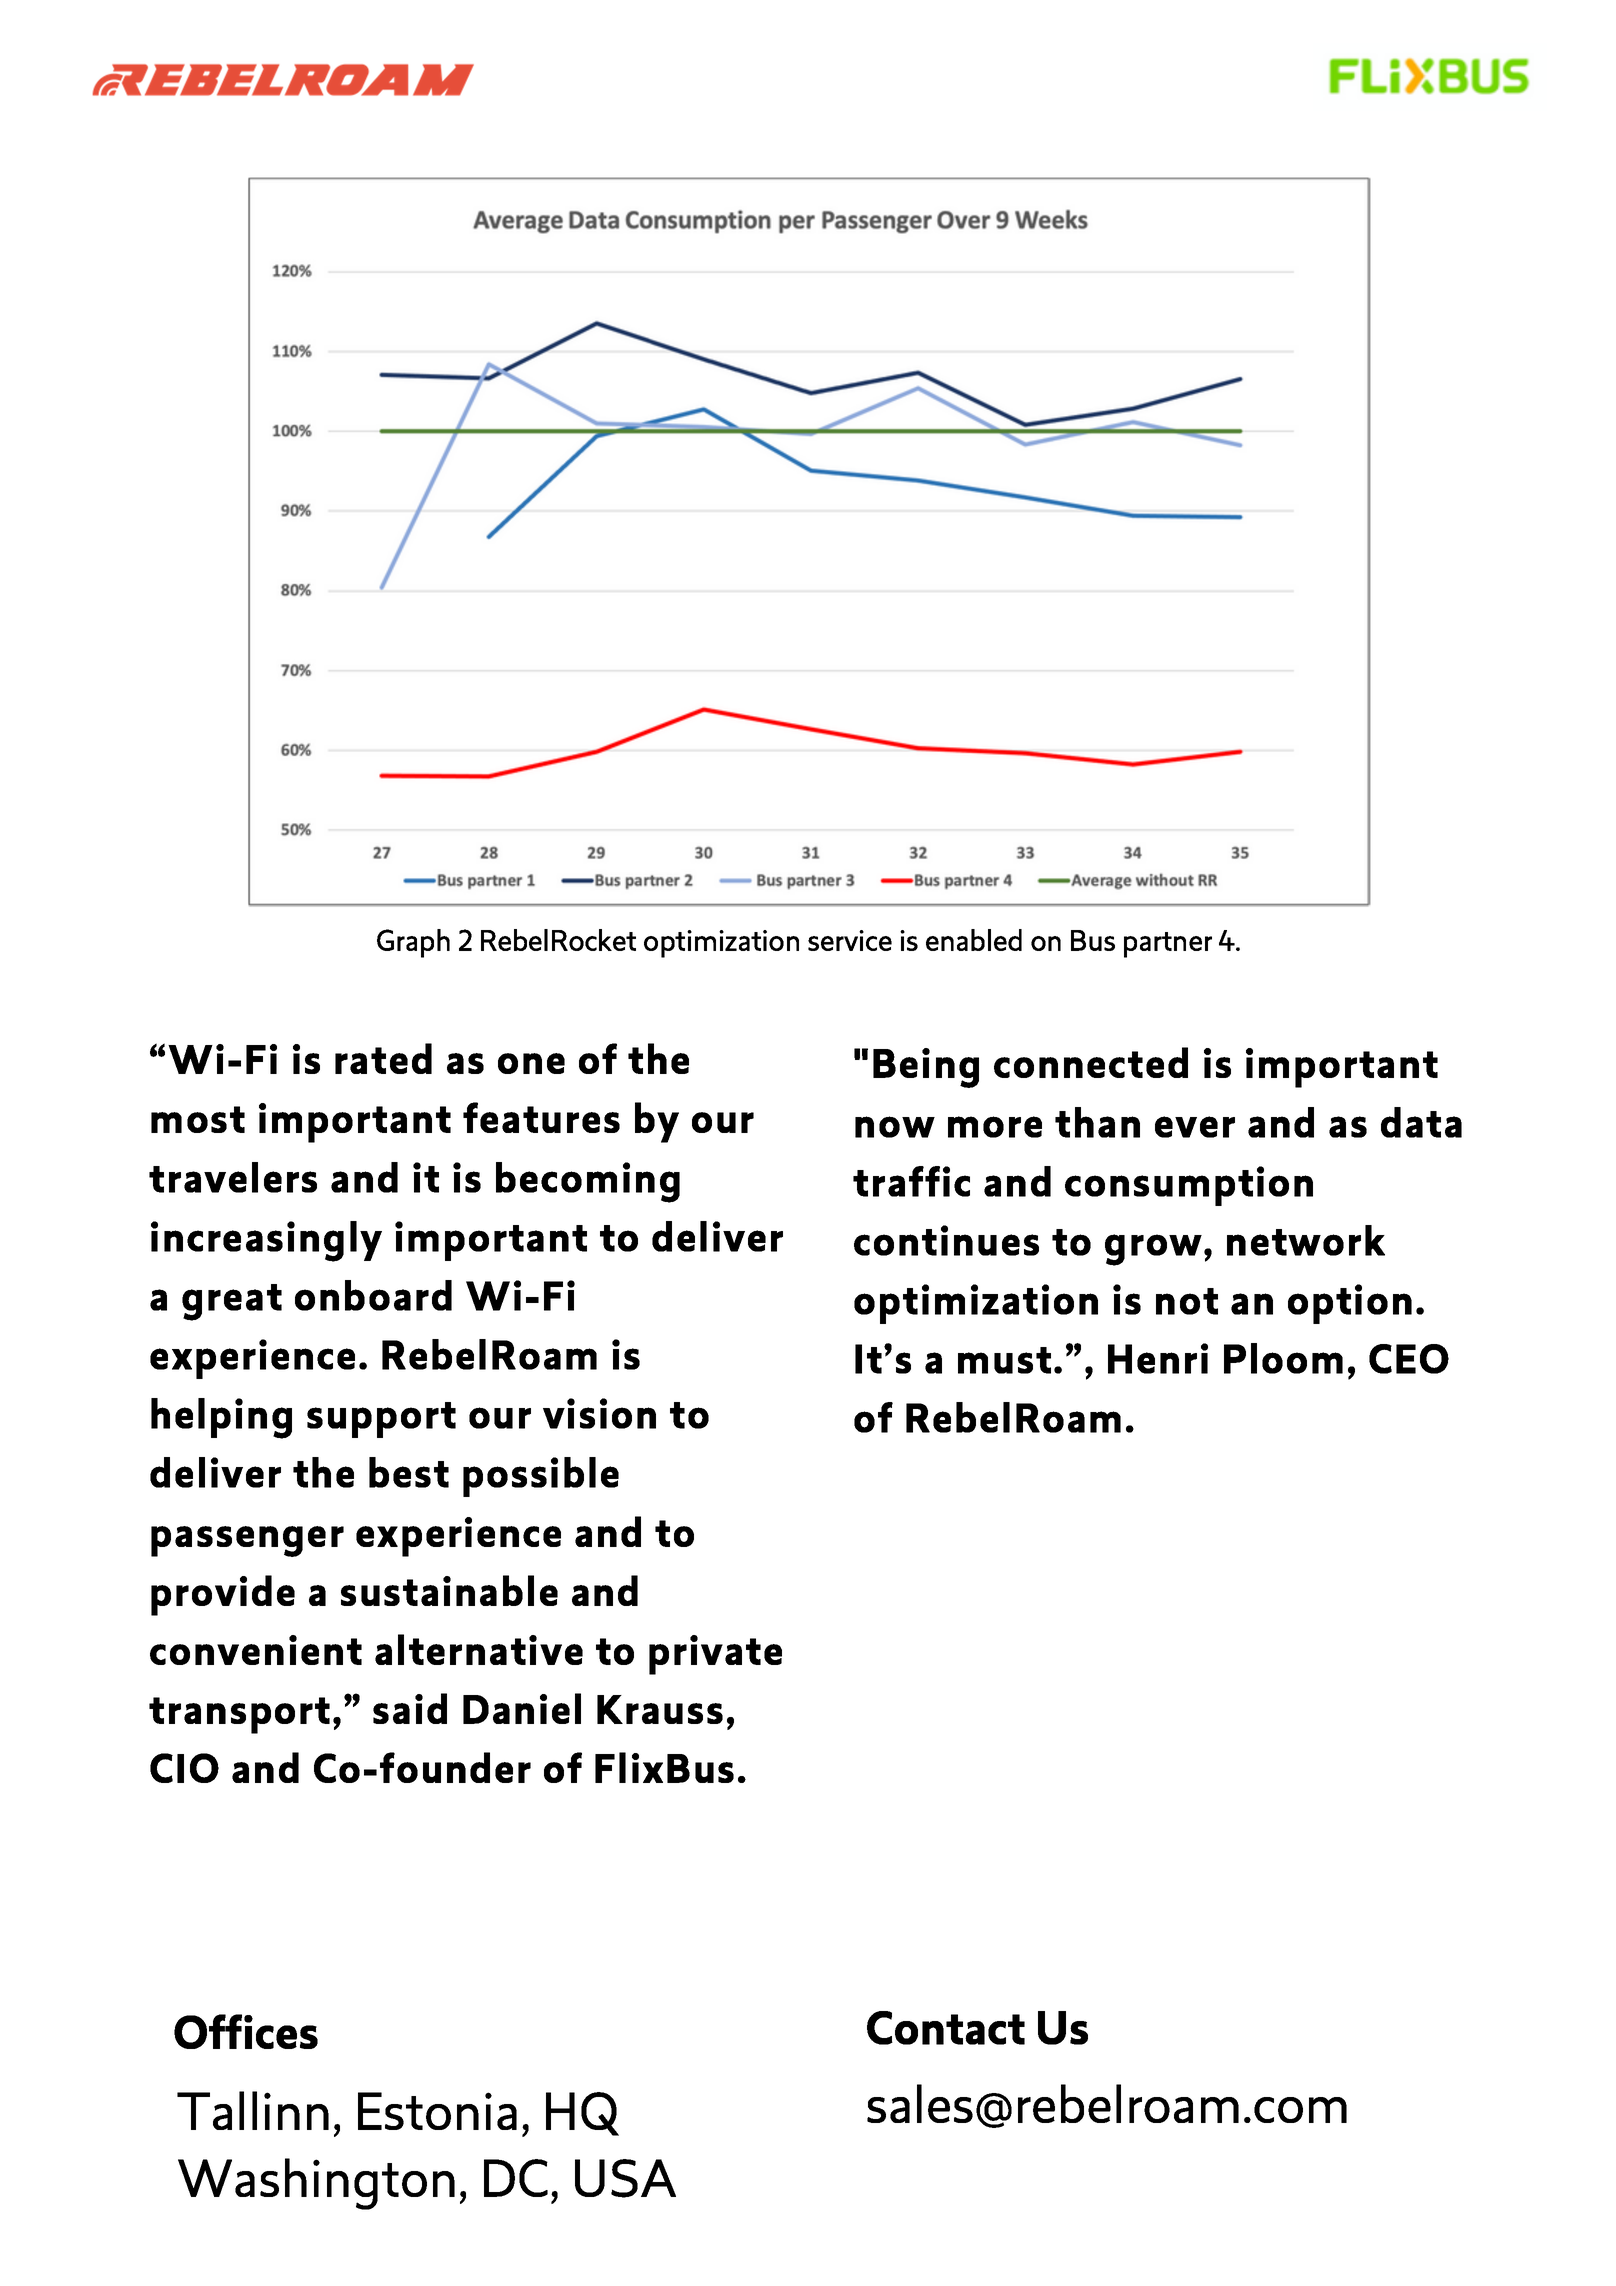  I want to click on Contact, so click(946, 2028).
